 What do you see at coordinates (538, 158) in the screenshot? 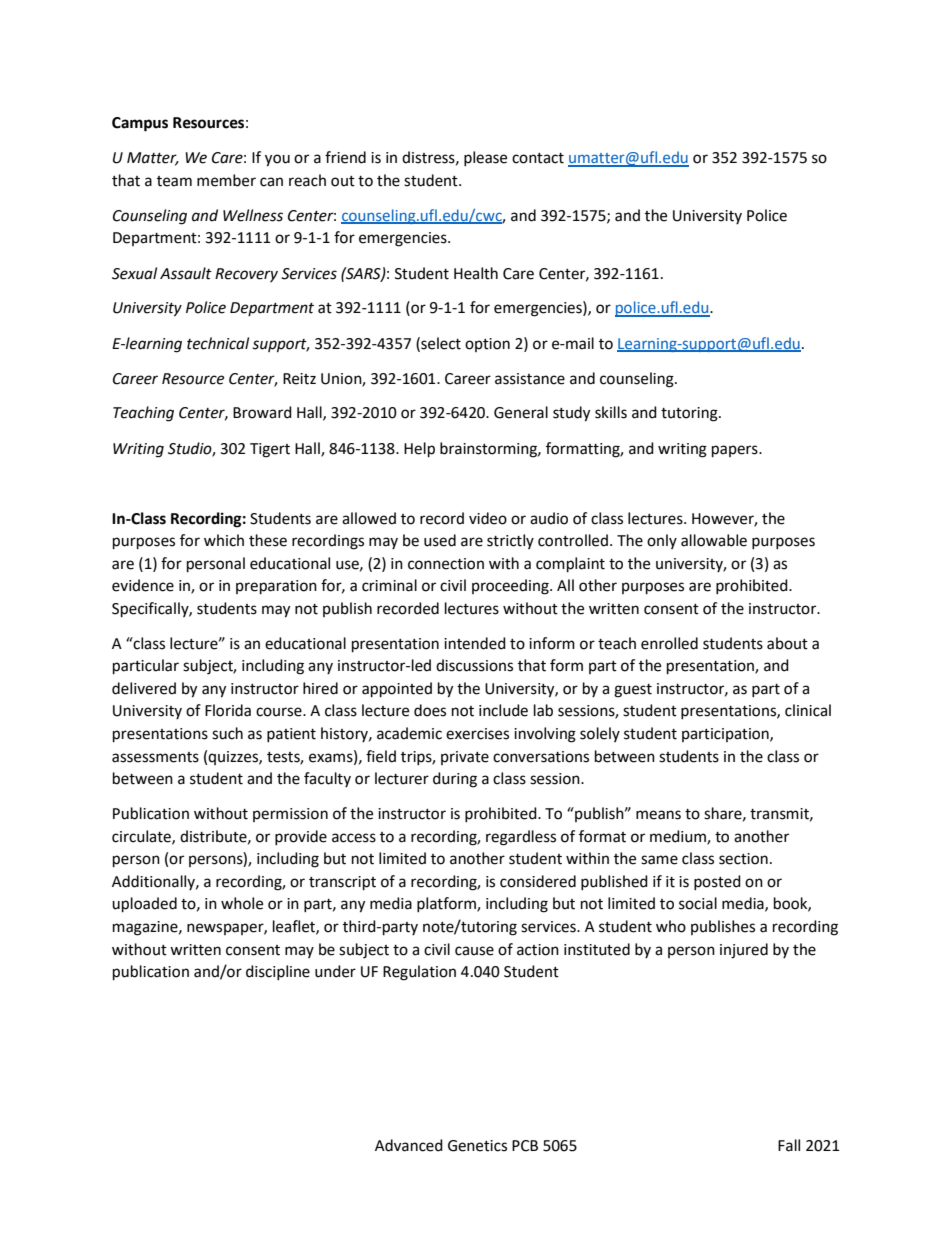
I see `contact` at bounding box center [538, 158].
